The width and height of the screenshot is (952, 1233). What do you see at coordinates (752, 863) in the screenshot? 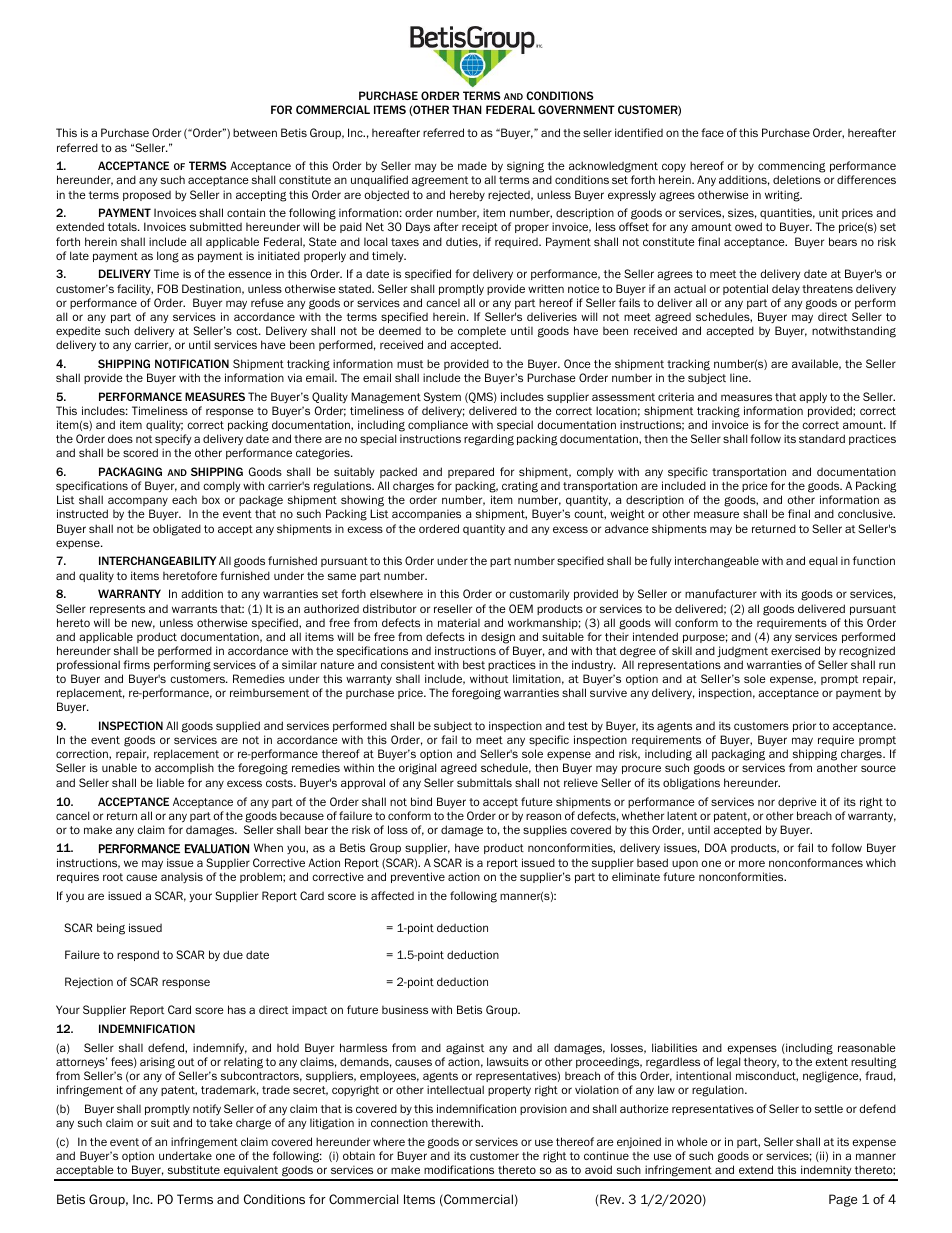
I see `more` at bounding box center [752, 863].
